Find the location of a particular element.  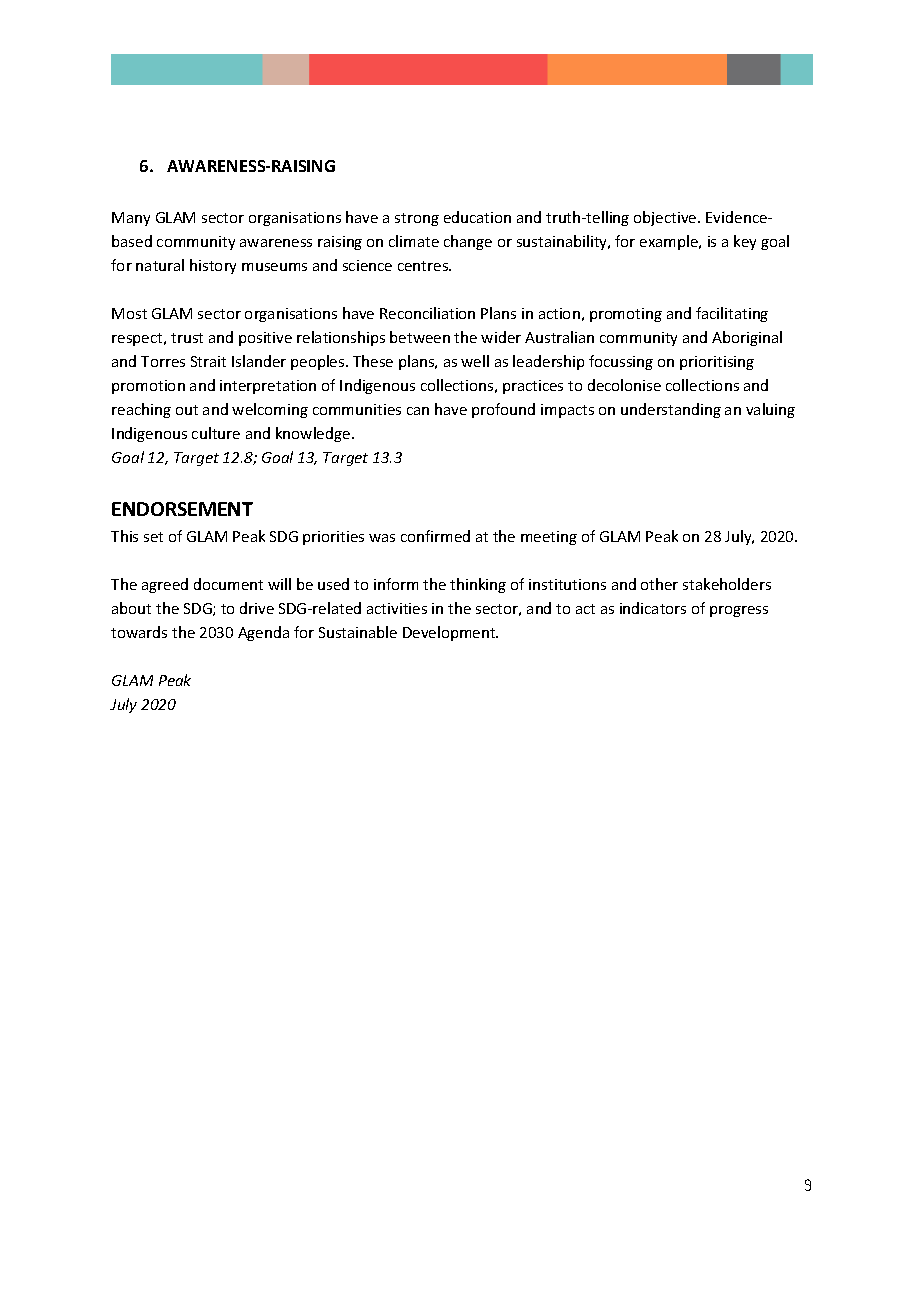

Many is located at coordinates (131, 219).
